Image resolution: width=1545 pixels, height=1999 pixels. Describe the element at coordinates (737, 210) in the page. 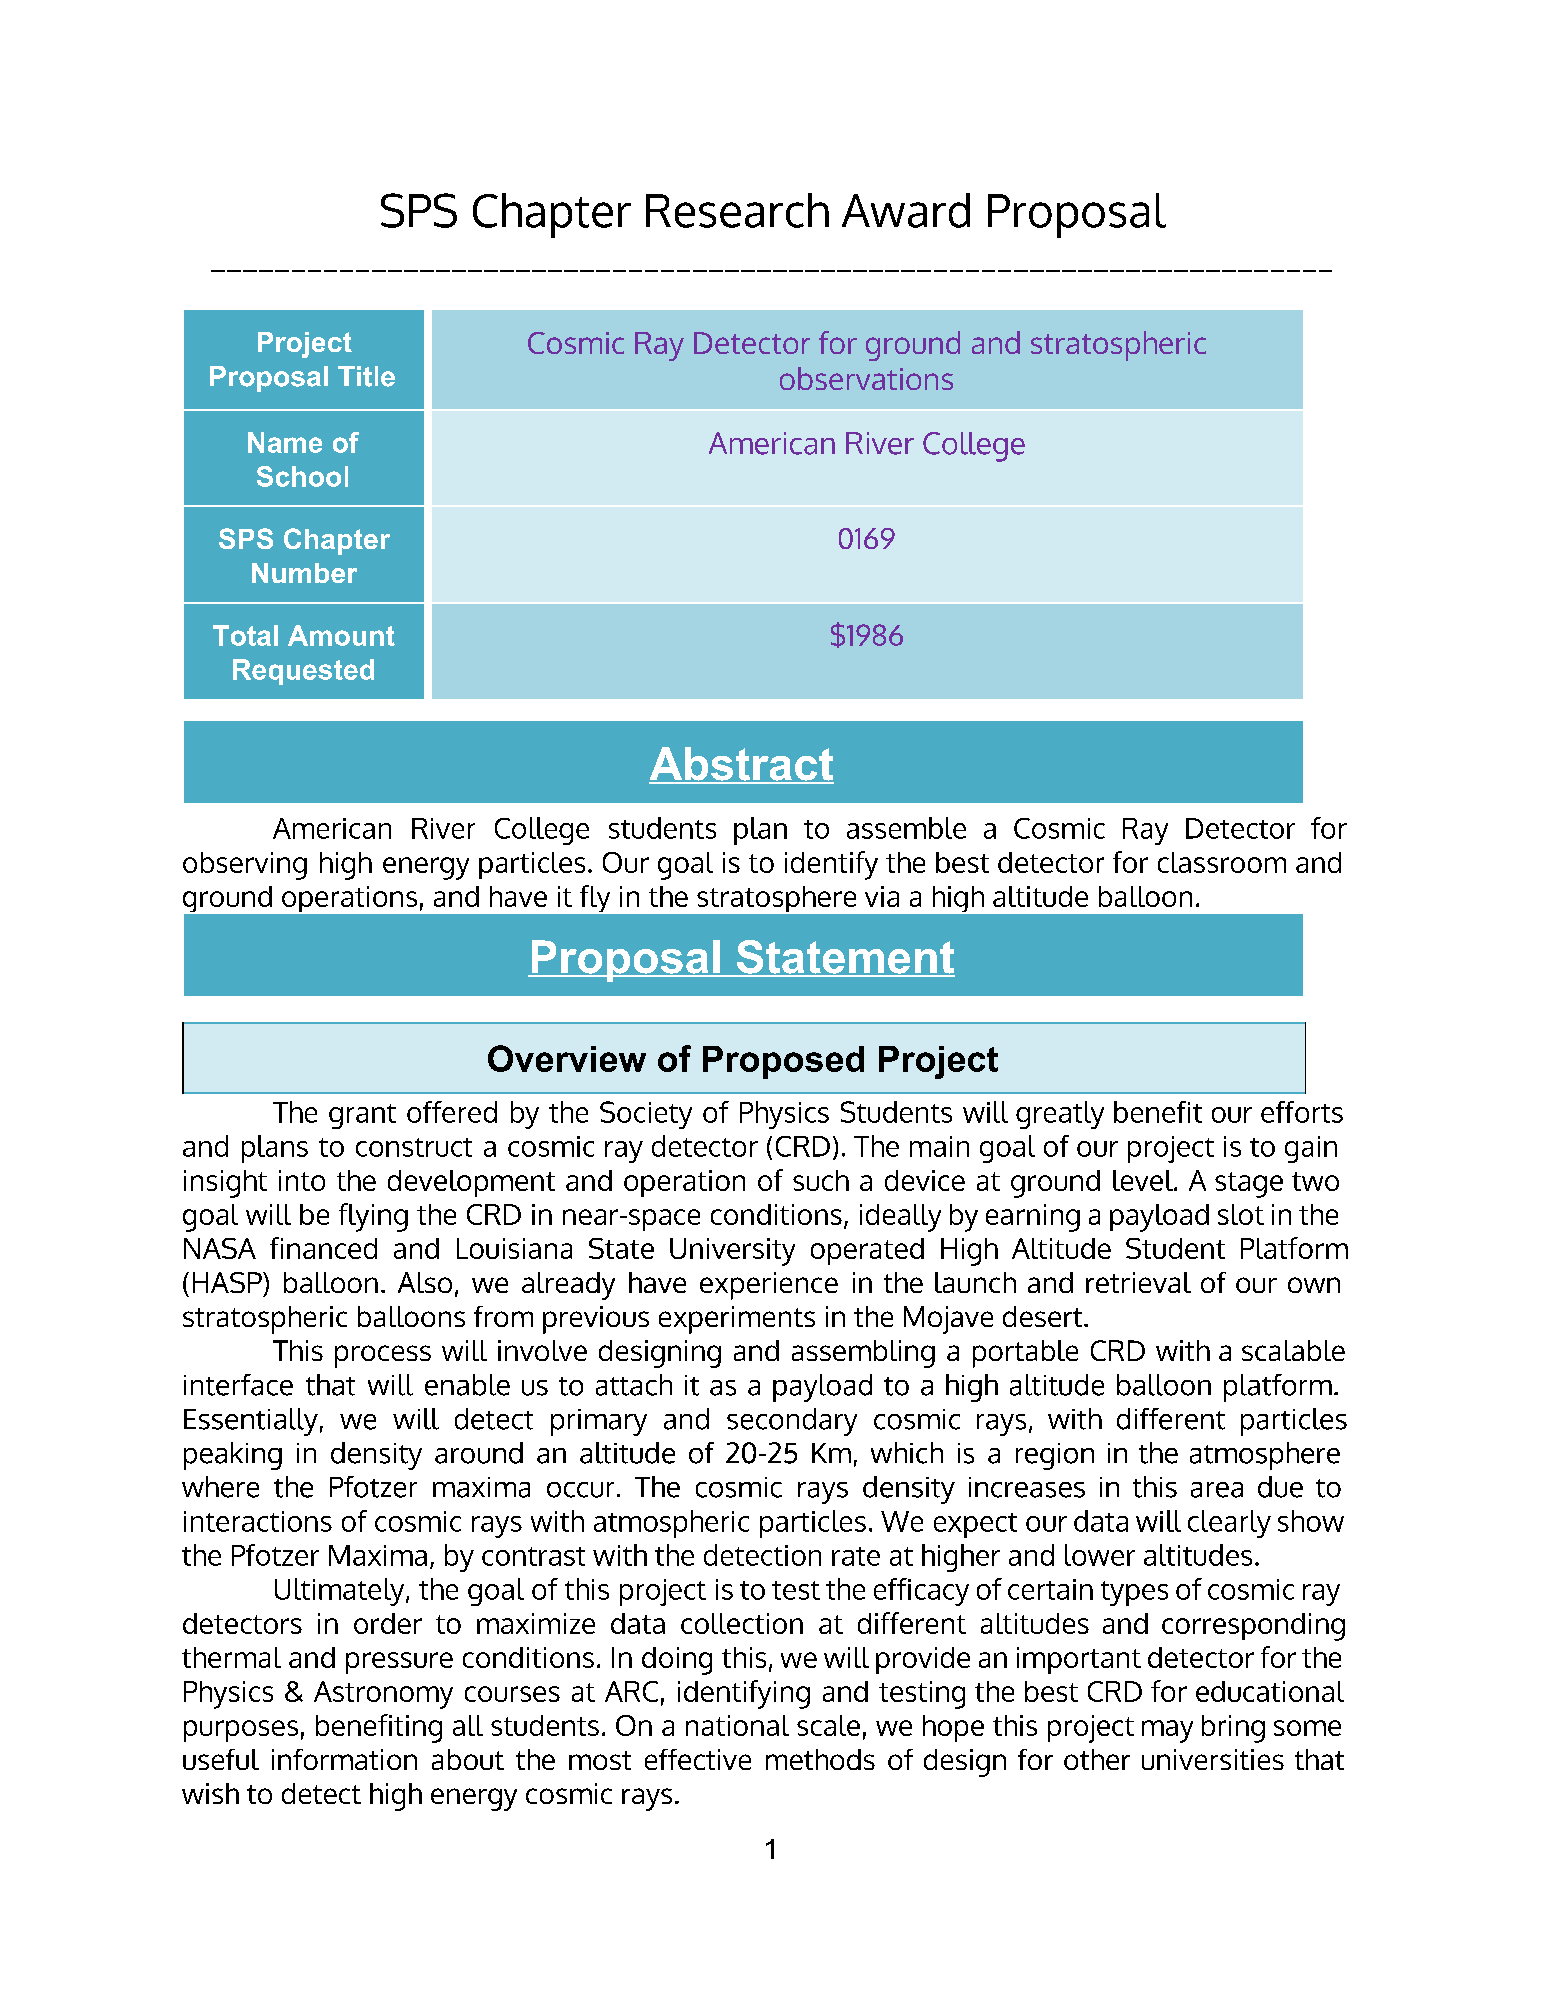

I see `Research` at that location.
